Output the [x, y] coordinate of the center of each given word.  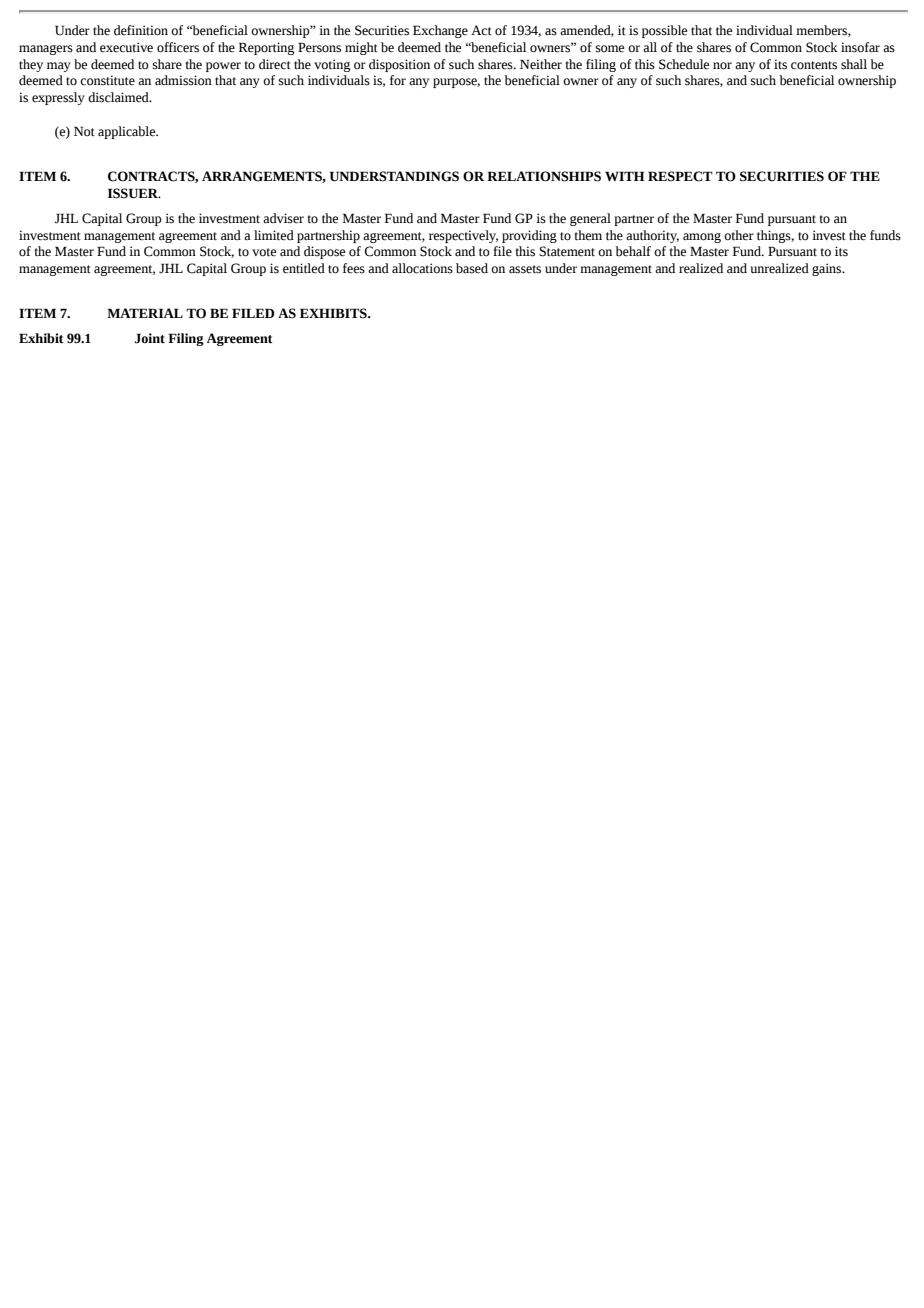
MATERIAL [145, 313]
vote [264, 252]
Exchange [440, 31]
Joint [150, 338]
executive [126, 47]
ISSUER [134, 193]
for [398, 80]
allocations [422, 268]
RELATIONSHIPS [544, 176]
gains [828, 269]
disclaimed [119, 97]
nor [722, 66]
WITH [625, 176]
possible [664, 31]
